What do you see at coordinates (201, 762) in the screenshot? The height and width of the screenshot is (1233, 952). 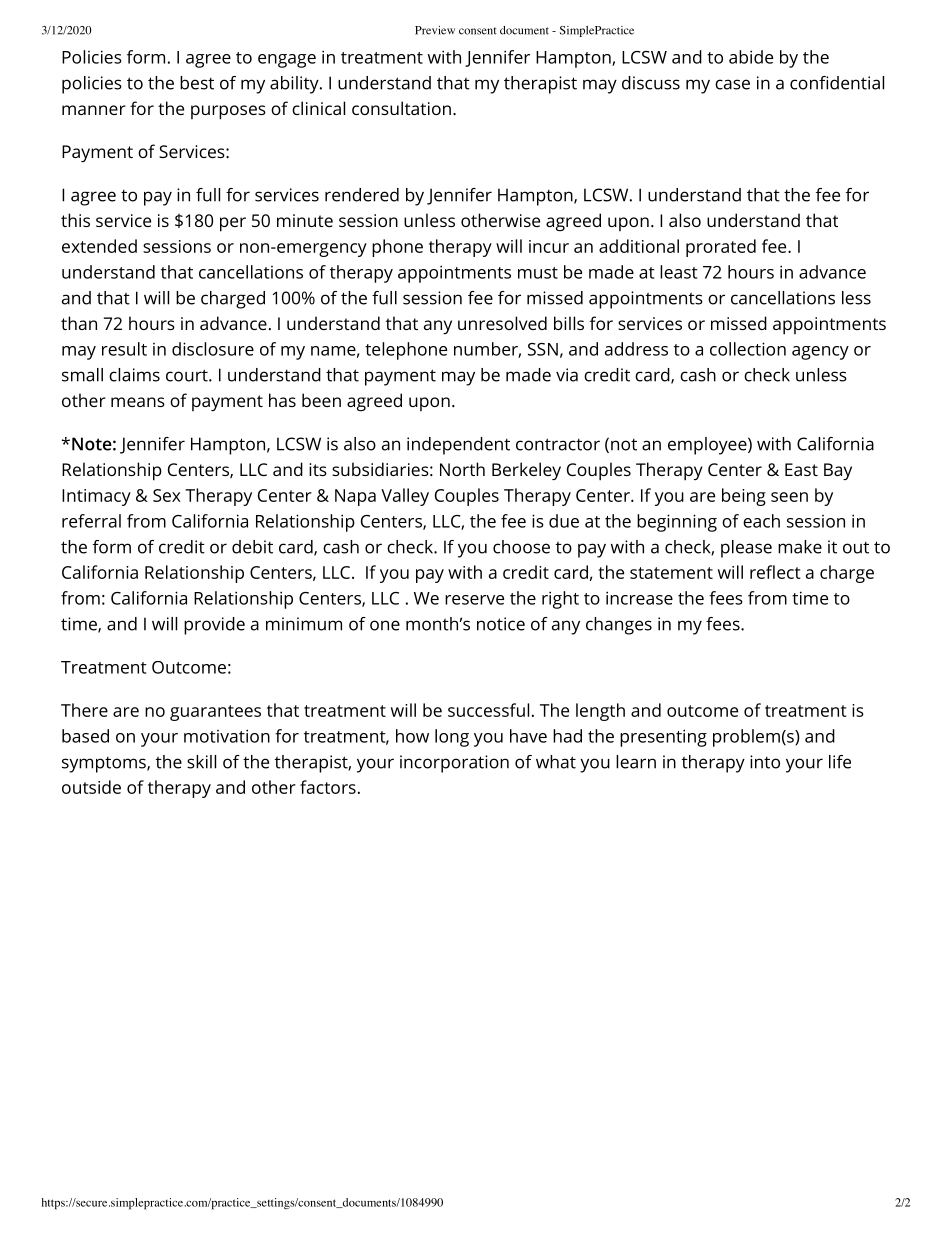 I see `skill` at bounding box center [201, 762].
